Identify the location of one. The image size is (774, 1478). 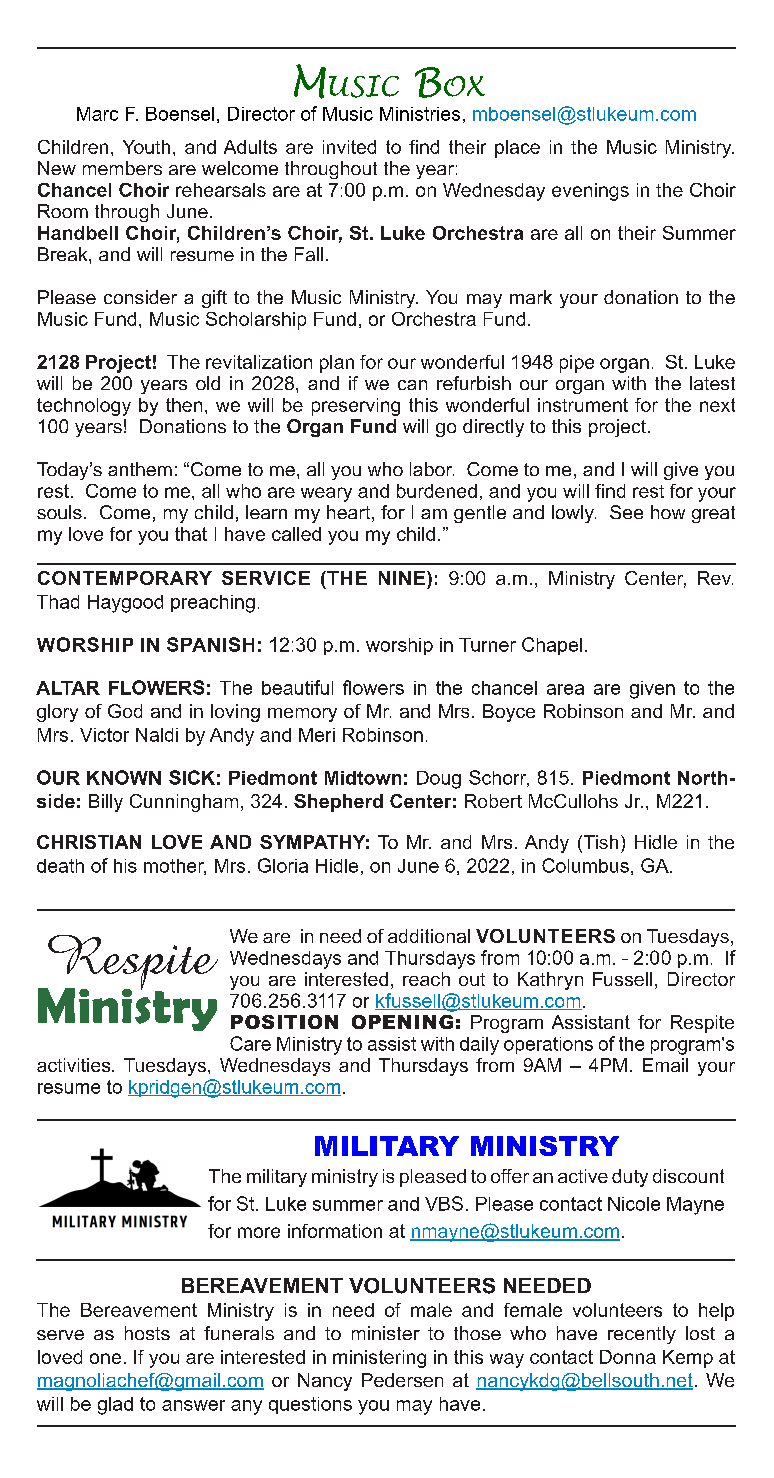
(105, 1358).
